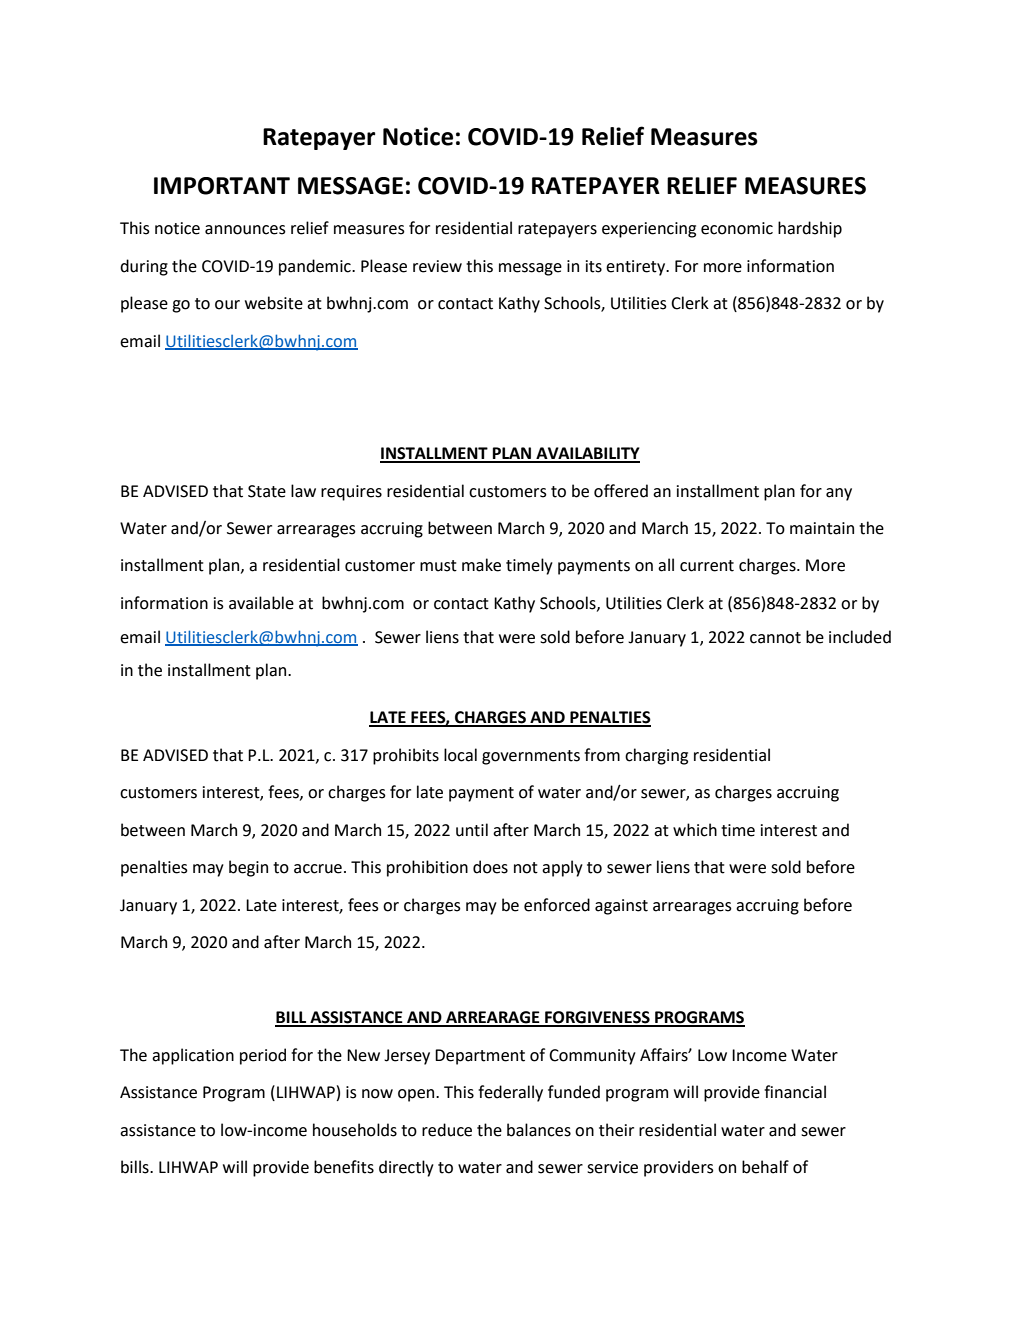  What do you see at coordinates (531, 757) in the screenshot?
I see `governments` at bounding box center [531, 757].
